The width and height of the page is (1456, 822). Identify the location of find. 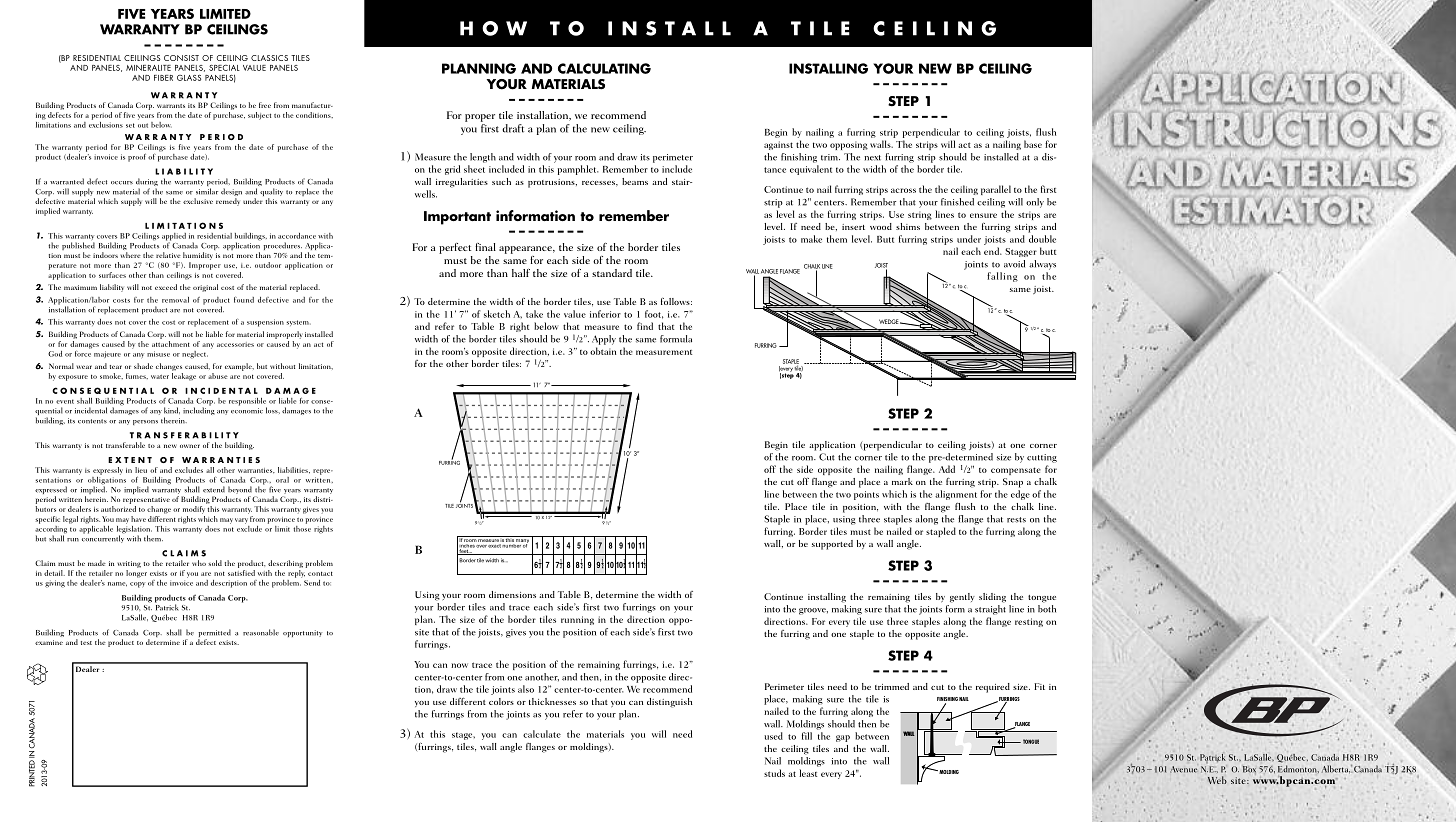
(645, 326).
